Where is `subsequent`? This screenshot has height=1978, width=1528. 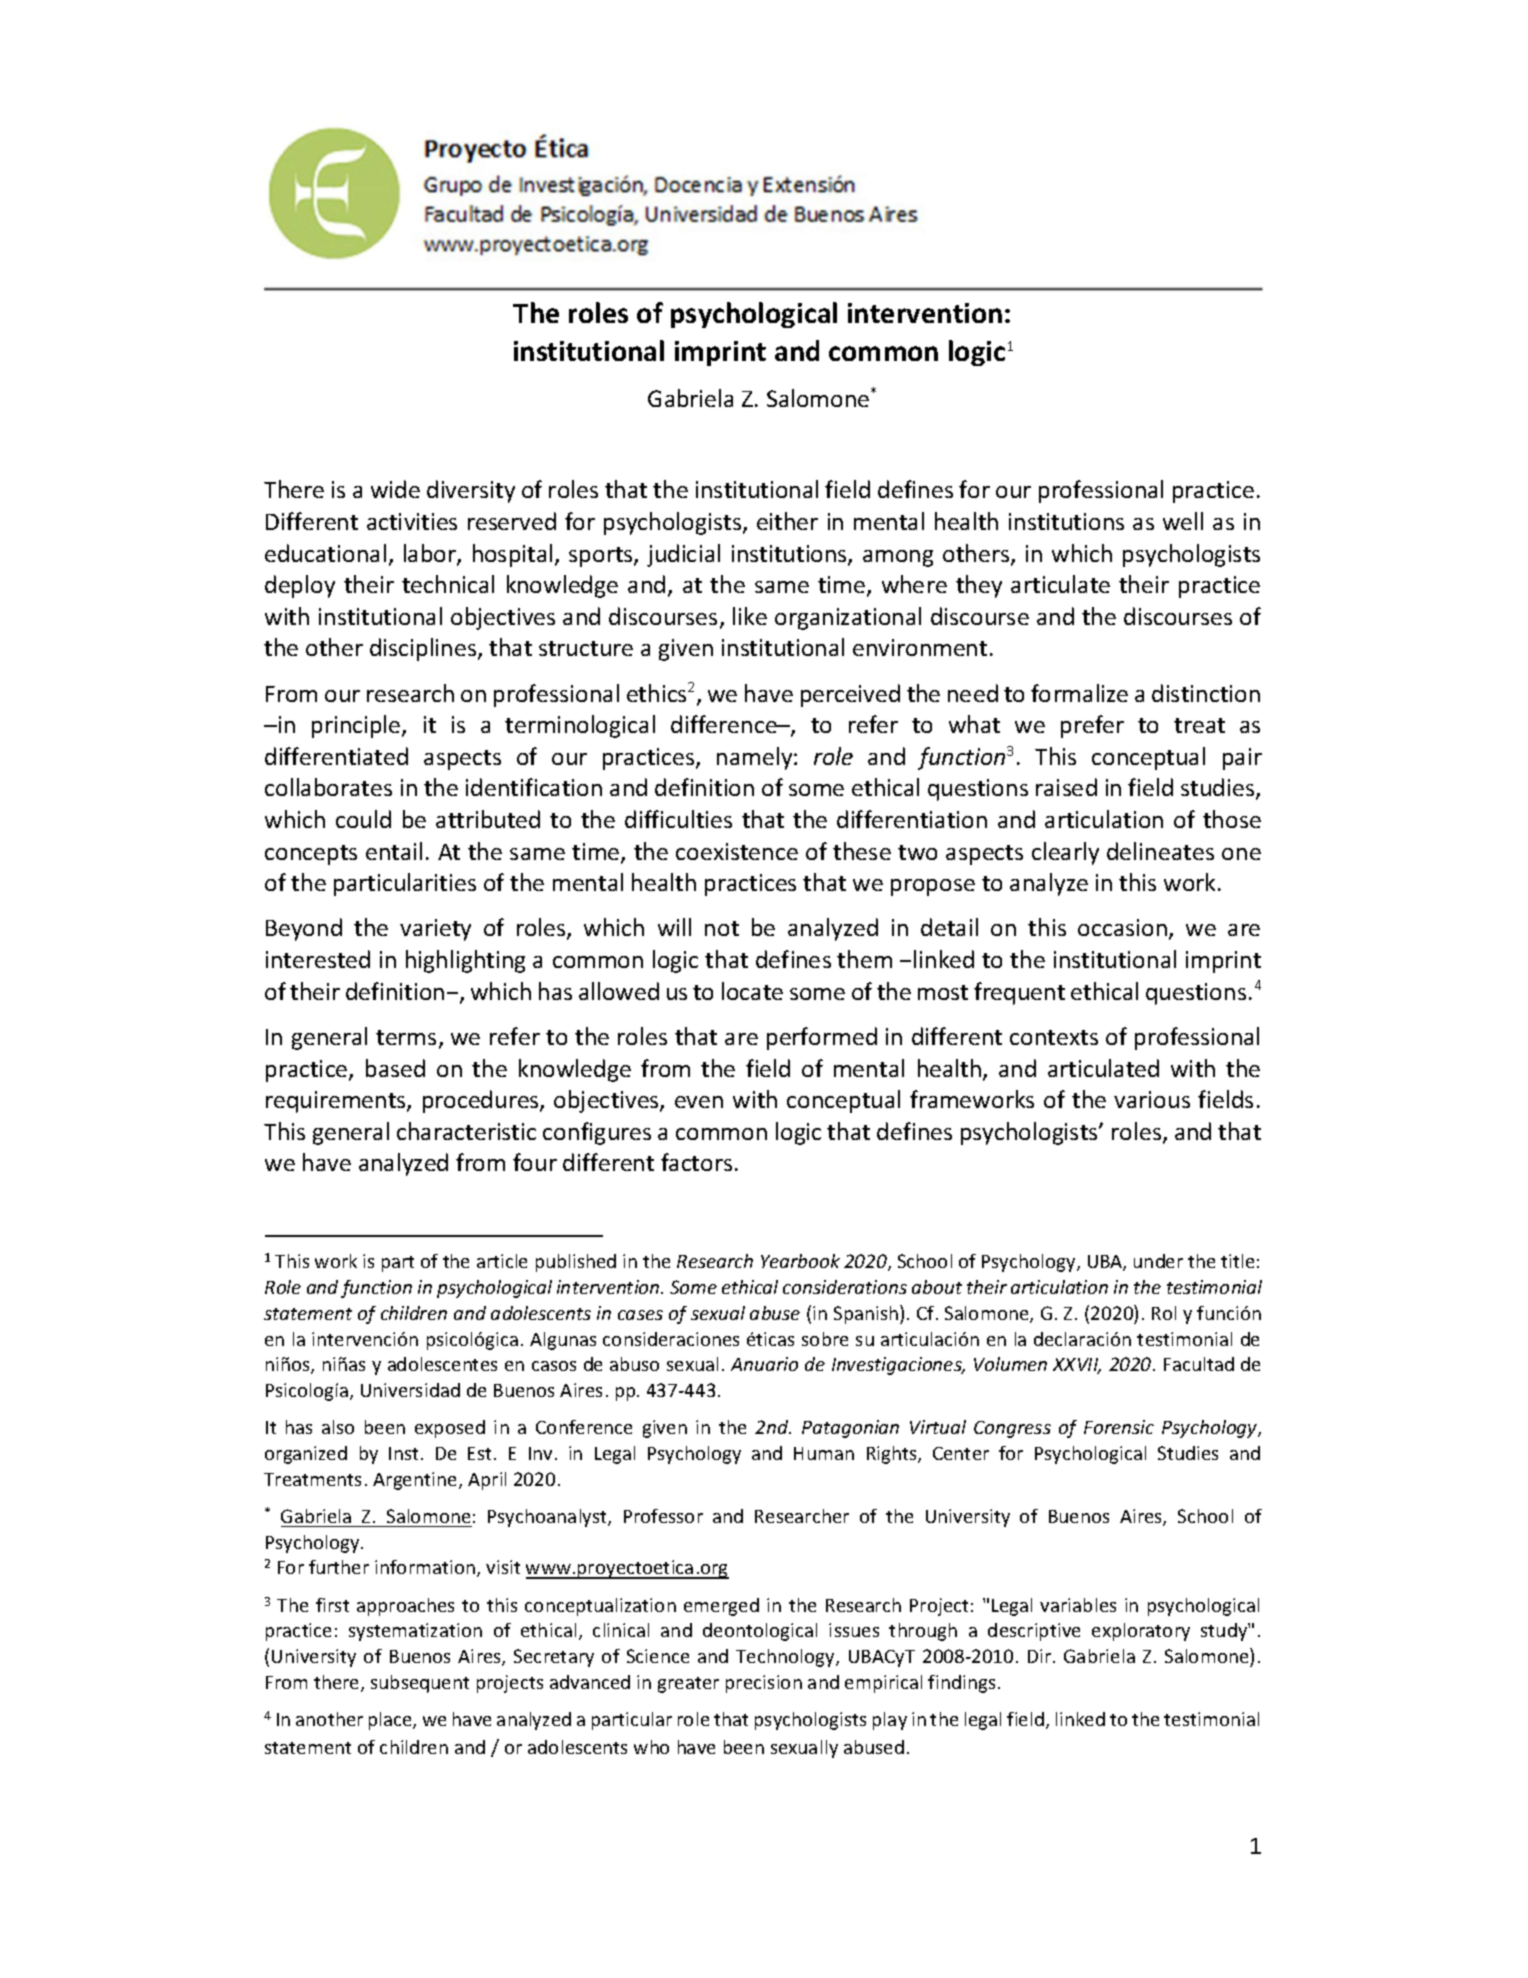 subsequent is located at coordinates (420, 1684).
